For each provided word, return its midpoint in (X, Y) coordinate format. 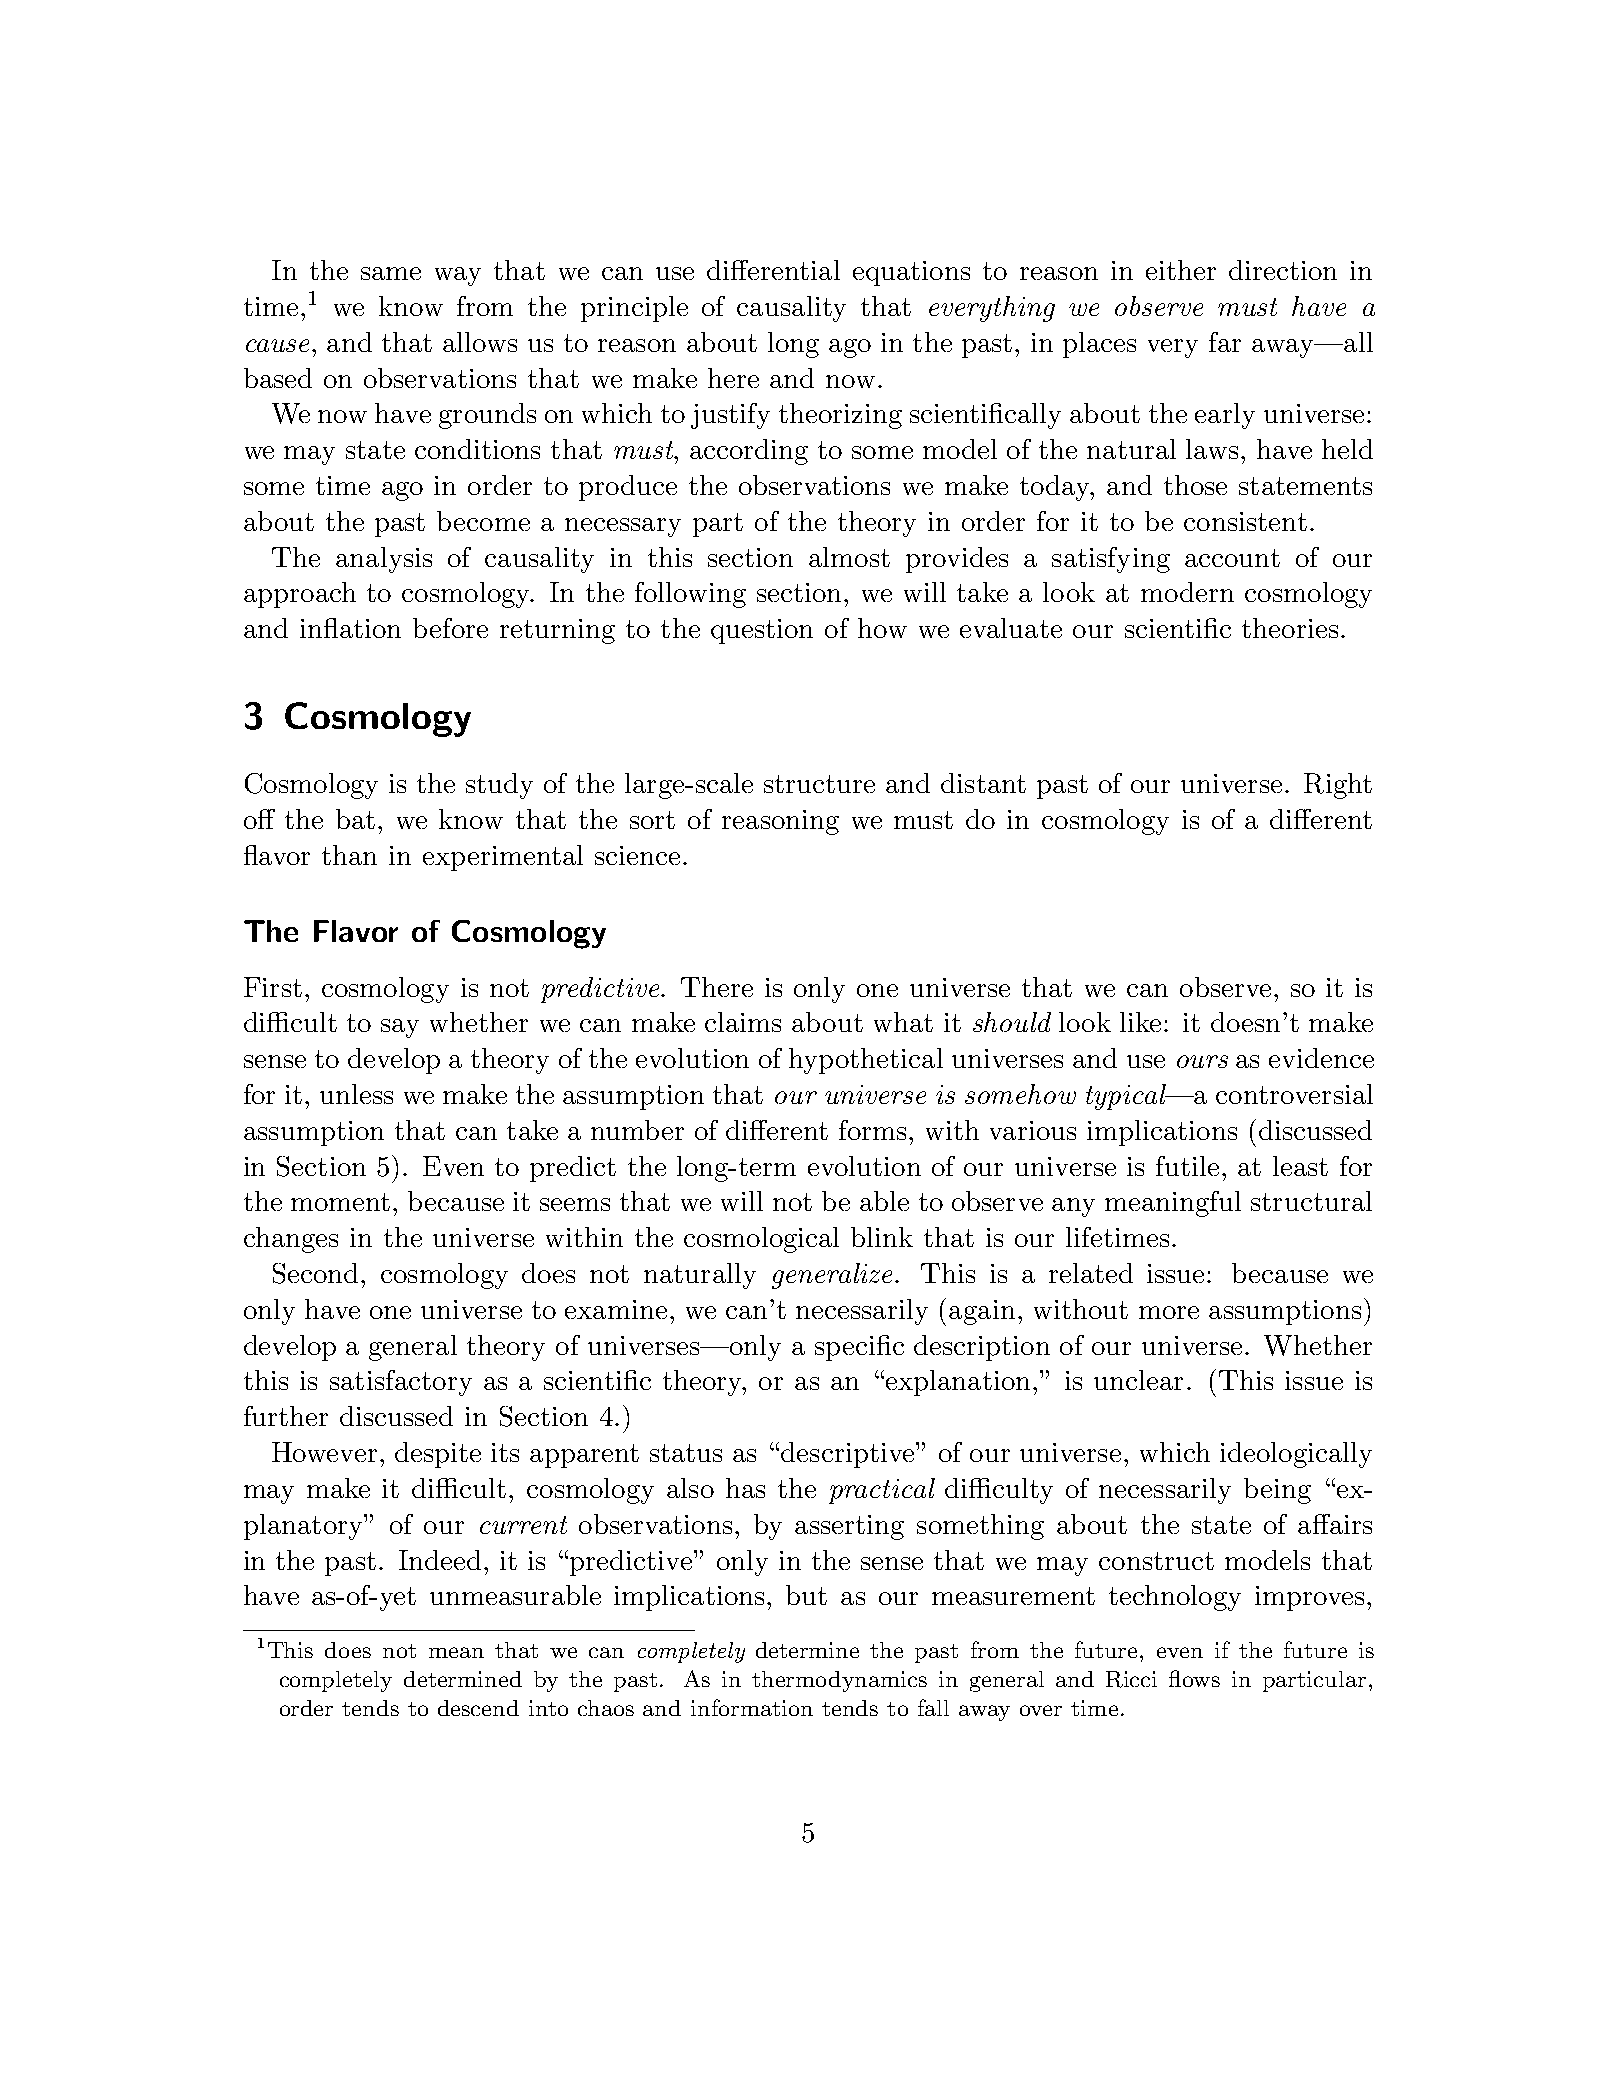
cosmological (761, 1240)
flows (1194, 1678)
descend (478, 1708)
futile (1187, 1166)
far (1225, 342)
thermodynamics (839, 1681)
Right (1338, 786)
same (391, 273)
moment (340, 1202)
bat (355, 819)
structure (819, 784)
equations (911, 273)
